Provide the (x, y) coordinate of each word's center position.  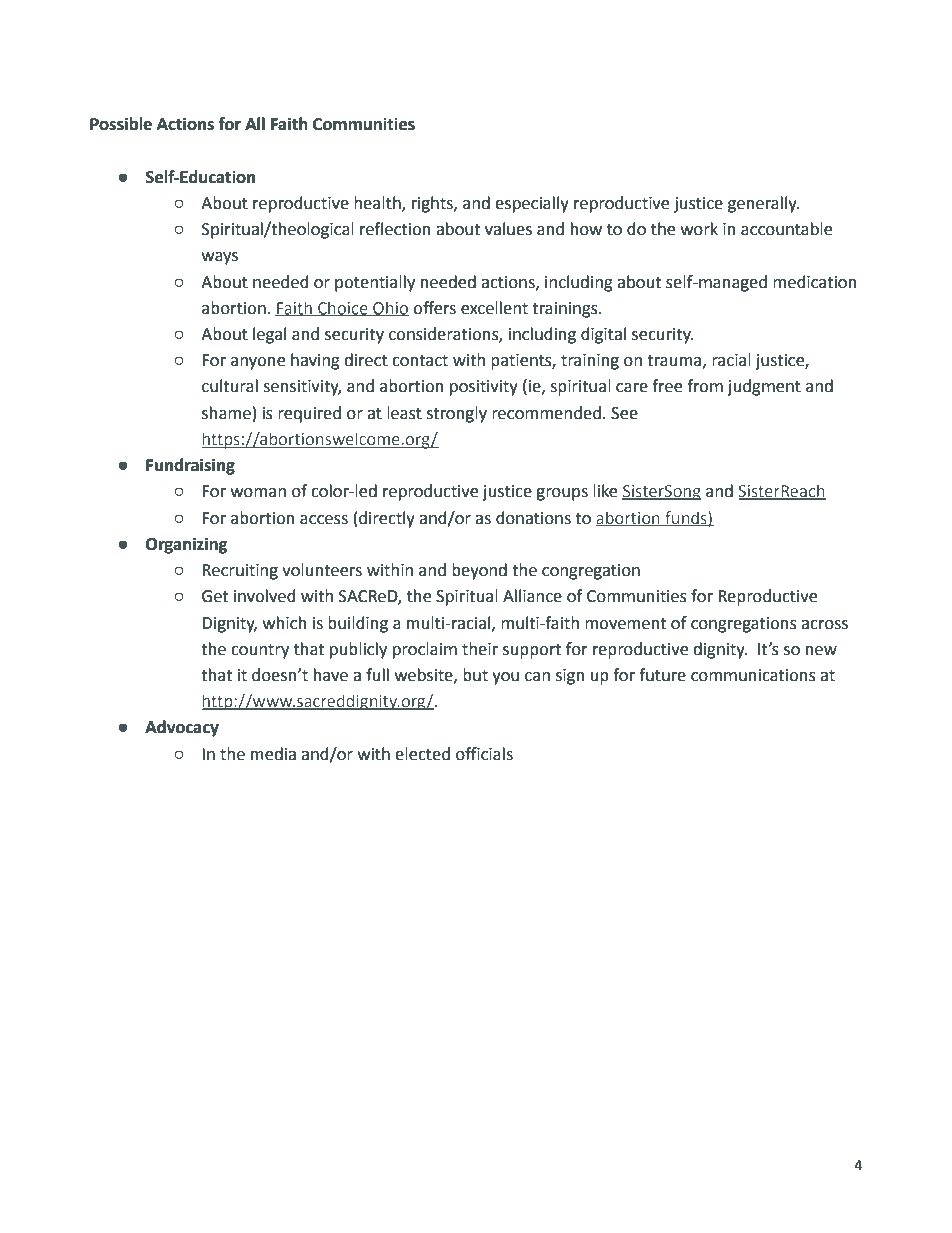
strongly (457, 414)
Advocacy (182, 728)
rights (433, 204)
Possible (121, 124)
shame (226, 413)
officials (484, 754)
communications (753, 675)
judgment (764, 387)
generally (763, 204)
